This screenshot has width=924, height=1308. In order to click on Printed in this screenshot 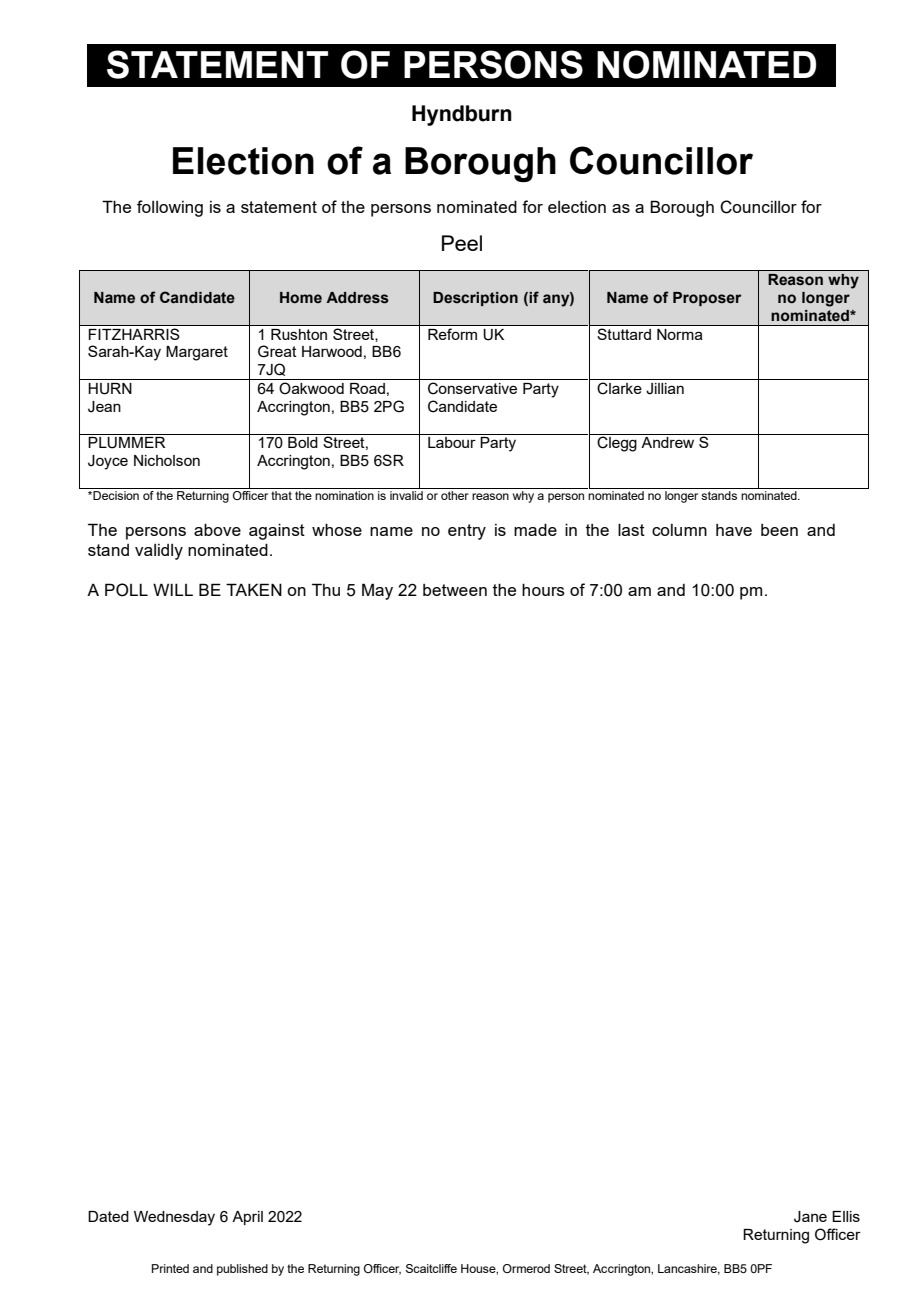, I will do `click(170, 1268)`.
